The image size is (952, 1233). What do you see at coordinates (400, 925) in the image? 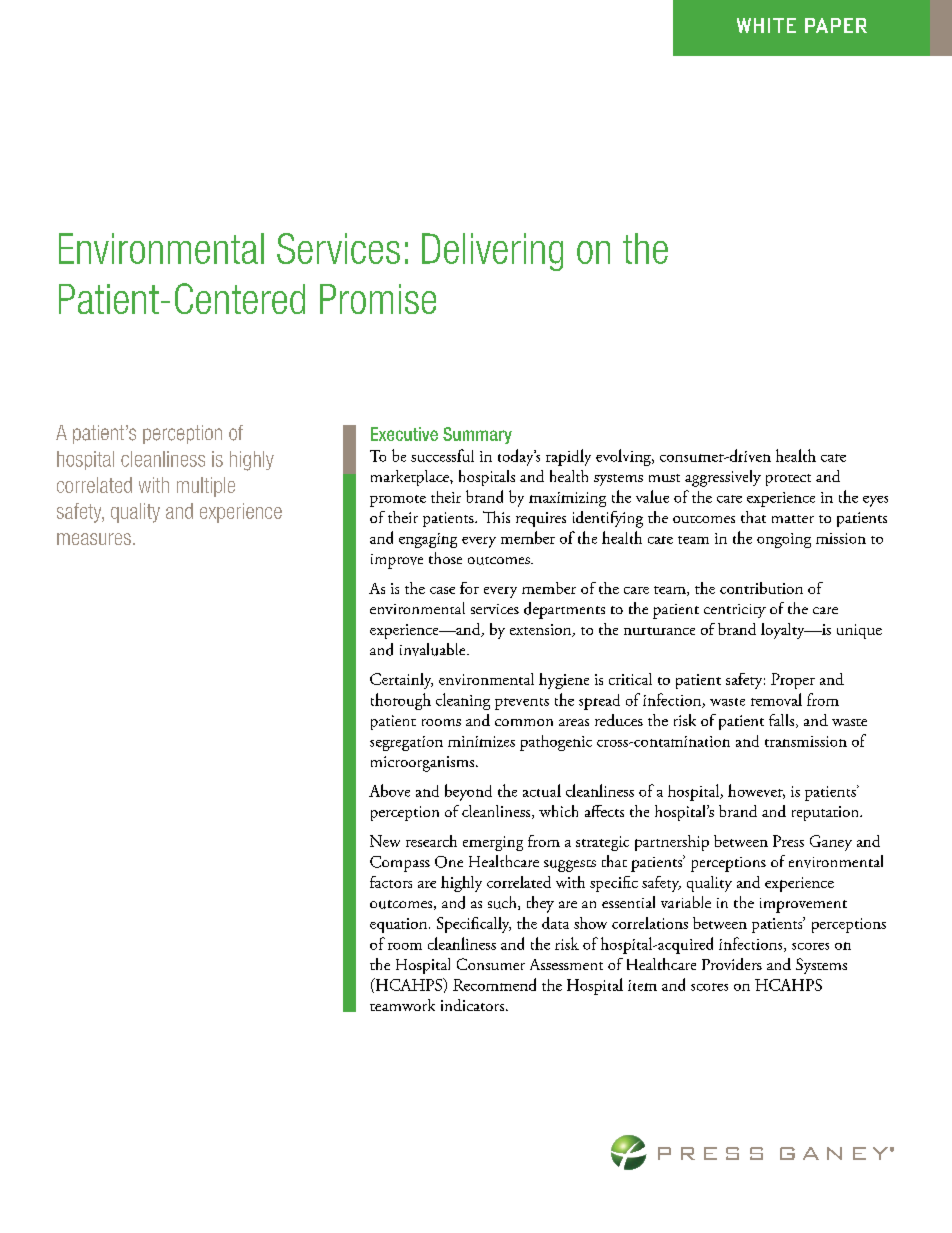
I see `equation` at bounding box center [400, 925].
